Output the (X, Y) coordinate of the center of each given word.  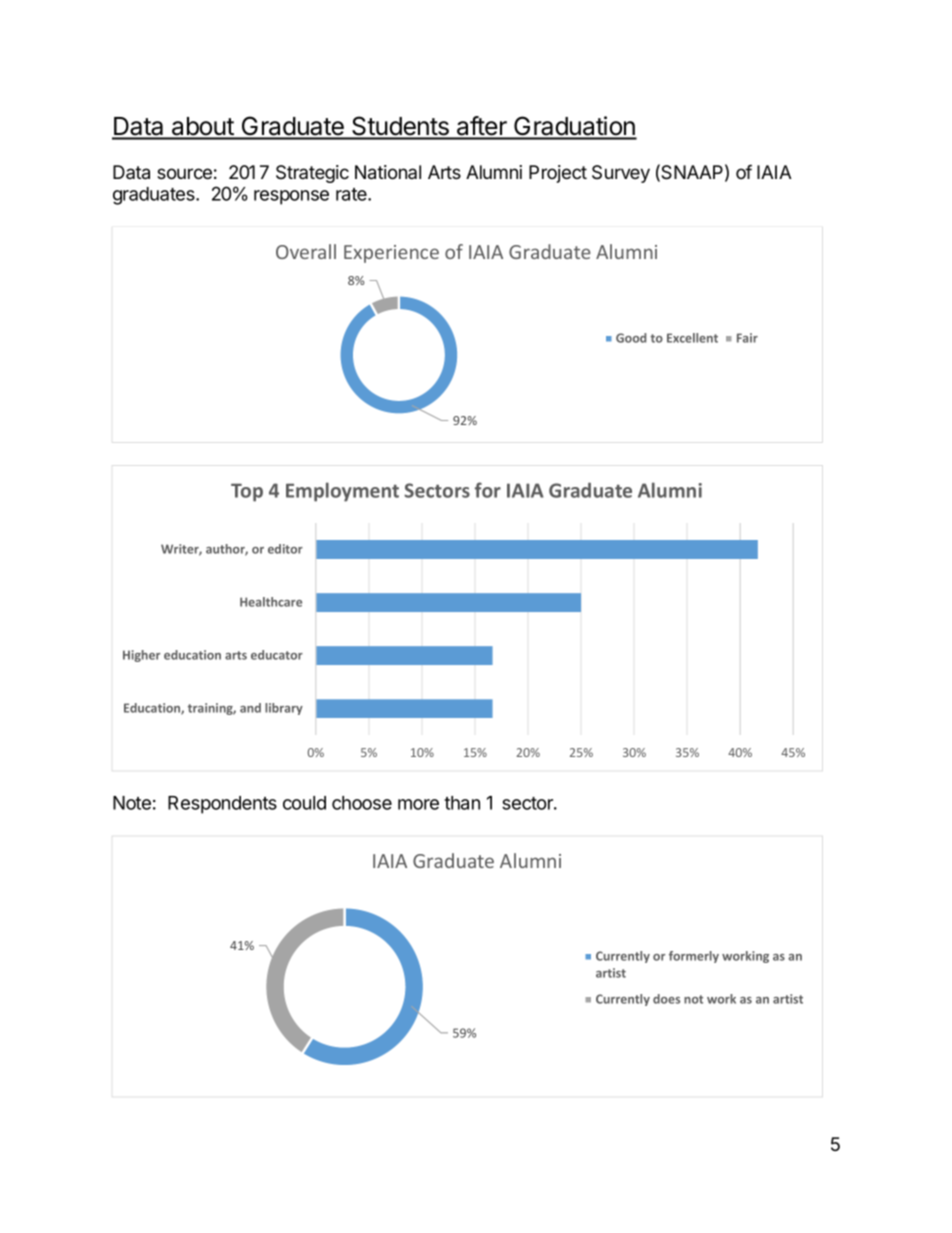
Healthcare (271, 602)
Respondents (222, 805)
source (184, 174)
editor (285, 549)
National (388, 172)
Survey (621, 174)
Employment (342, 492)
